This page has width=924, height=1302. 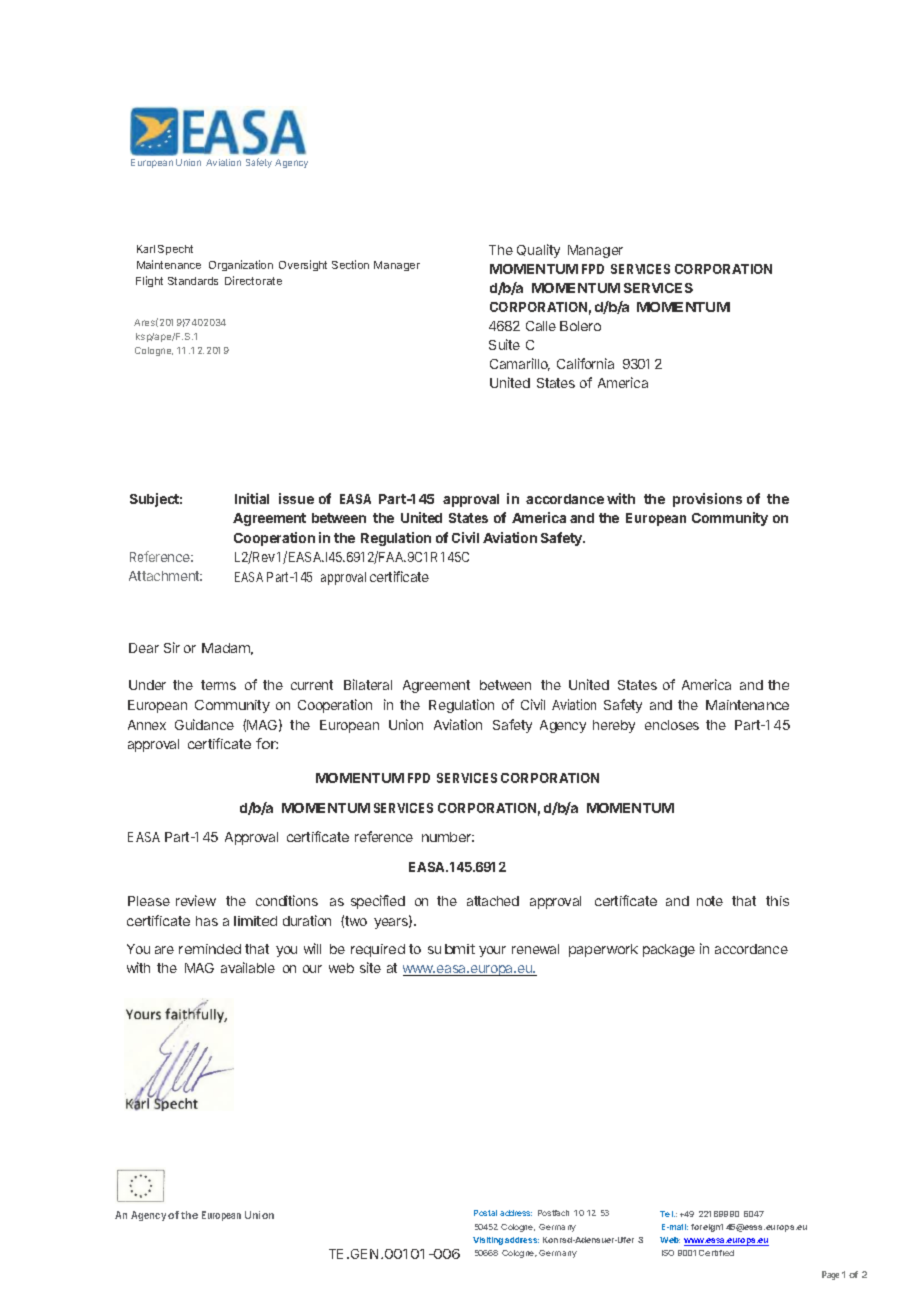 I want to click on Organization, so click(x=241, y=265).
